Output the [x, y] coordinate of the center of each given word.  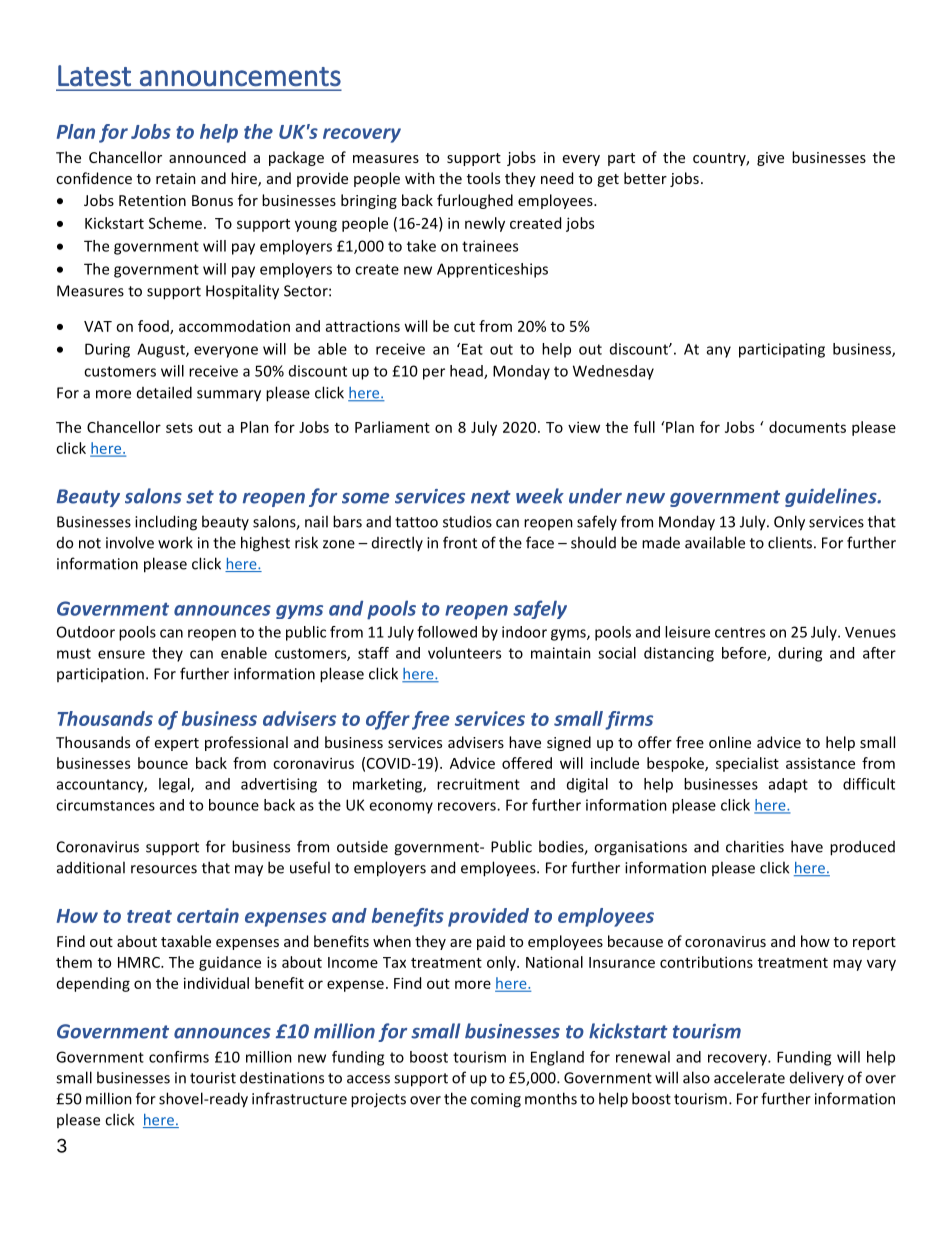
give [770, 159]
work [175, 542]
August [162, 350]
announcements [240, 77]
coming [496, 1100]
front [460, 542]
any [719, 352]
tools [483, 178]
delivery [817, 1078]
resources [164, 869]
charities [755, 846]
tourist [213, 1078]
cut [464, 327]
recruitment [478, 784]
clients [790, 542]
